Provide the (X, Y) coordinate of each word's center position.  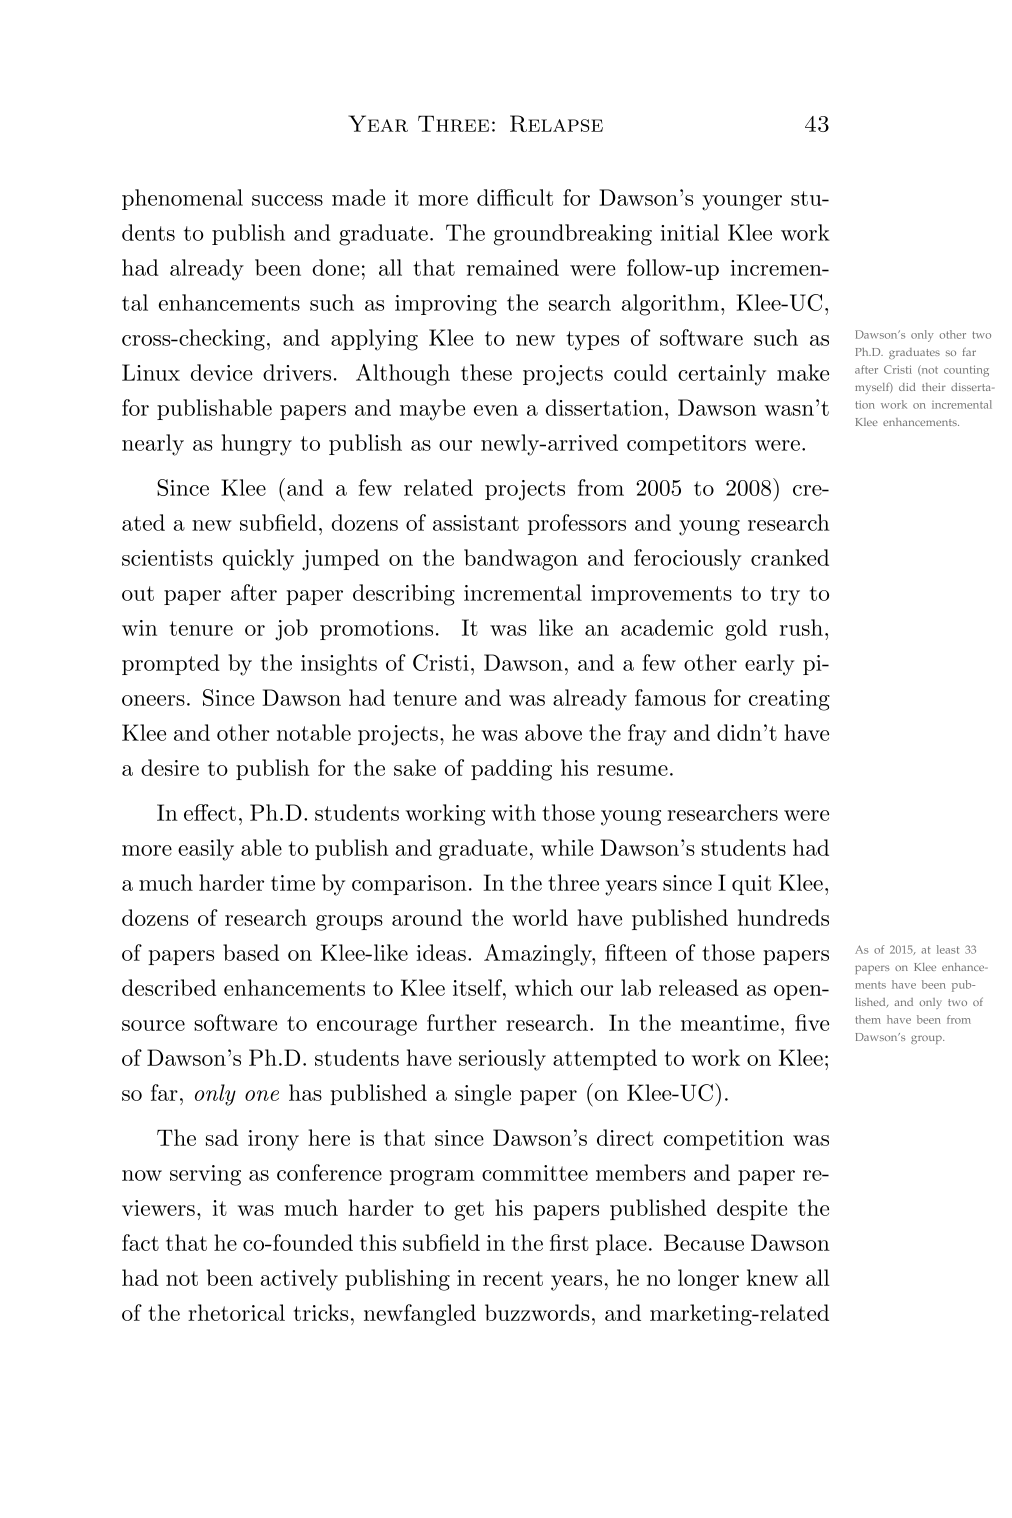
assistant (476, 523)
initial (690, 232)
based (251, 952)
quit (751, 885)
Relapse (556, 123)
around (427, 917)
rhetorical (236, 1312)
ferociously (688, 560)
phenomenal (182, 199)
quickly (258, 560)
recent (513, 1278)
